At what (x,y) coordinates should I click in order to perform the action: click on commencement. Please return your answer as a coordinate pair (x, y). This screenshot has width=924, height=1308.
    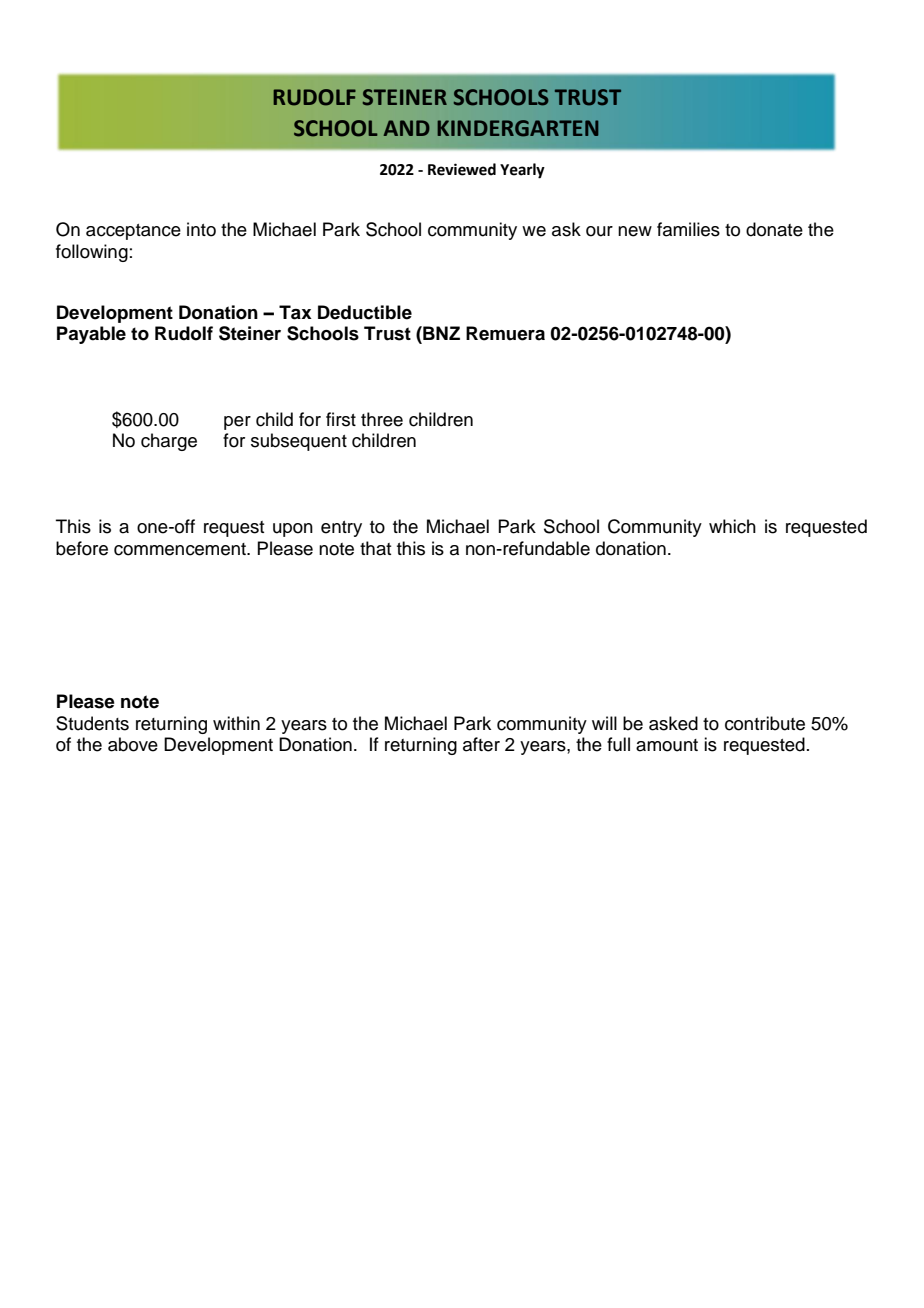
    Looking at the image, I should click on (181, 549).
